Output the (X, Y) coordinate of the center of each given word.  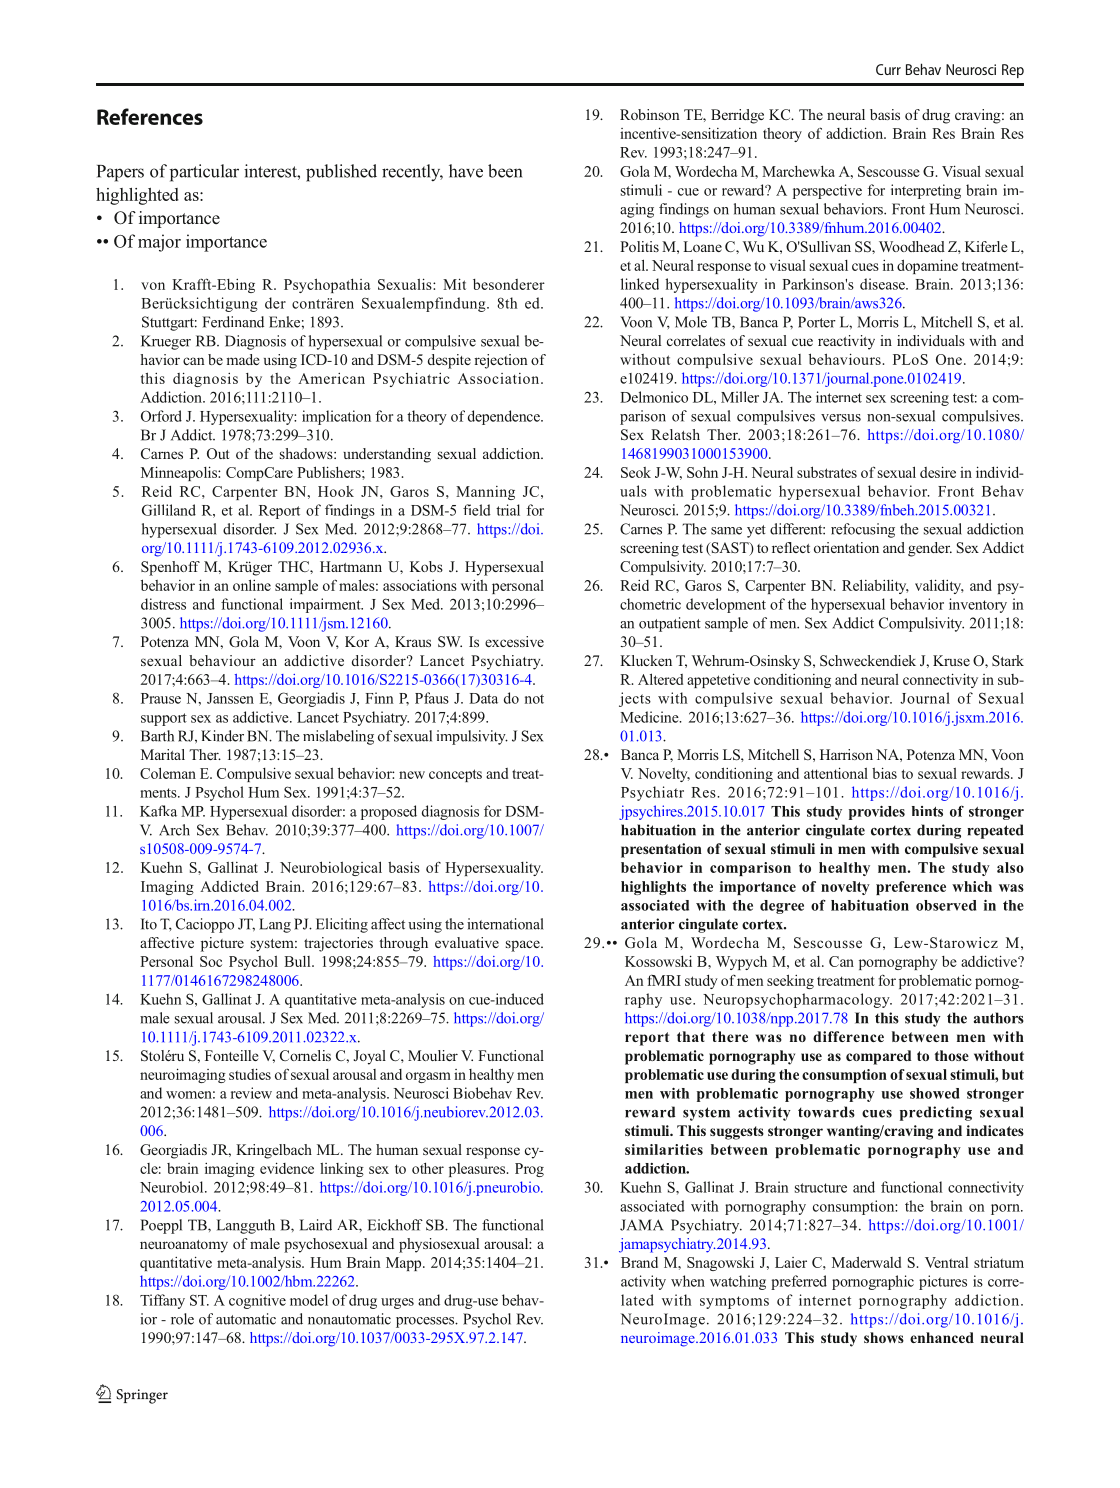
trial (508, 510)
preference (911, 888)
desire (938, 472)
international (505, 924)
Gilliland (169, 510)
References (150, 116)
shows (884, 1337)
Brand (639, 1262)
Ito (149, 924)
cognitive (257, 1301)
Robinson (650, 114)
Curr (888, 69)
